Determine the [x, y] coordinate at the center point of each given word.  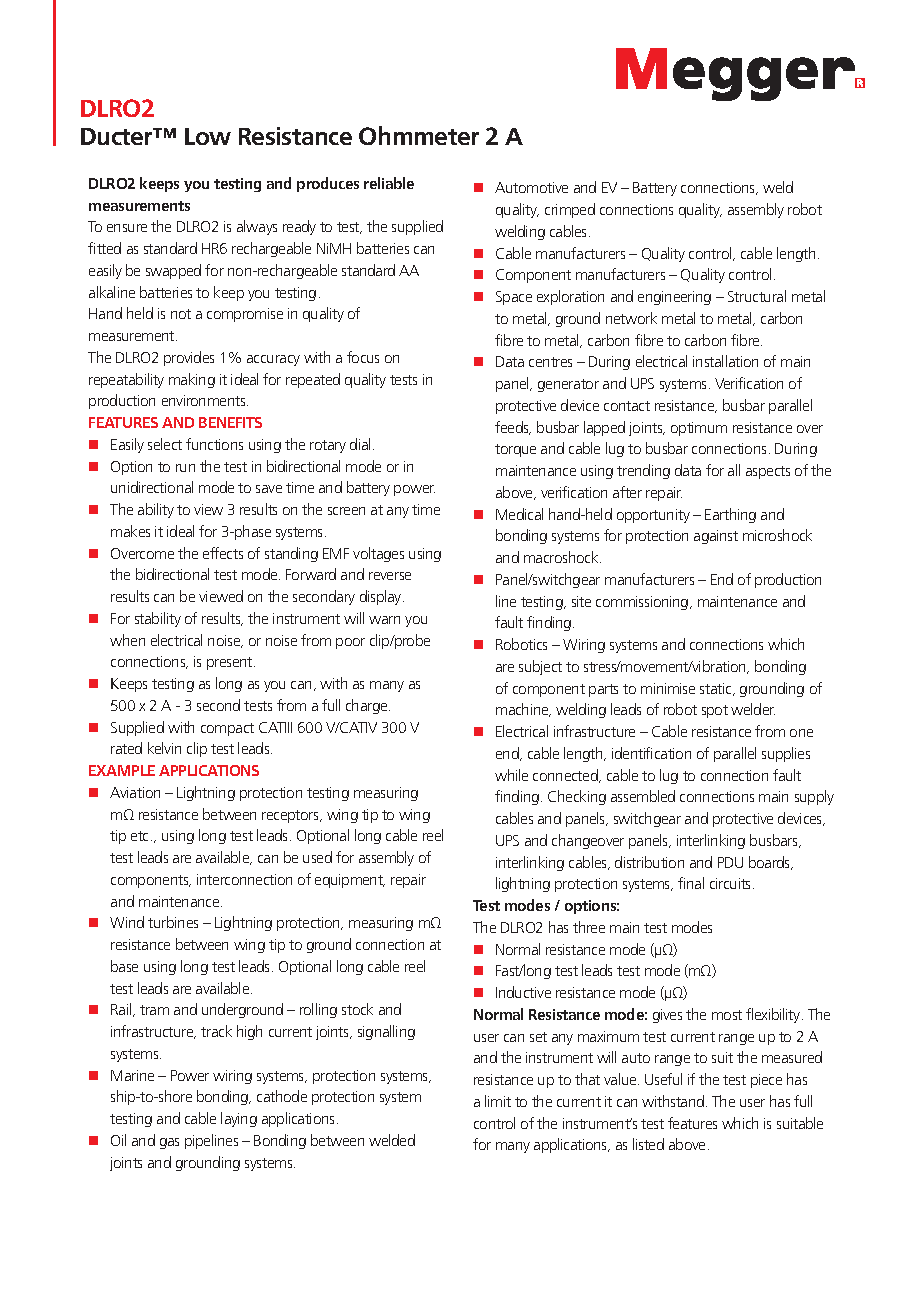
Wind [127, 922]
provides [189, 358]
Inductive [523, 992]
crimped [570, 210]
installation [725, 361]
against [716, 537]
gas [169, 1143]
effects [223, 553]
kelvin [164, 748]
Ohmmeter [419, 135]
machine [523, 710]
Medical [519, 514]
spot [715, 711]
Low [208, 136]
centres [550, 362]
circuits [732, 883]
